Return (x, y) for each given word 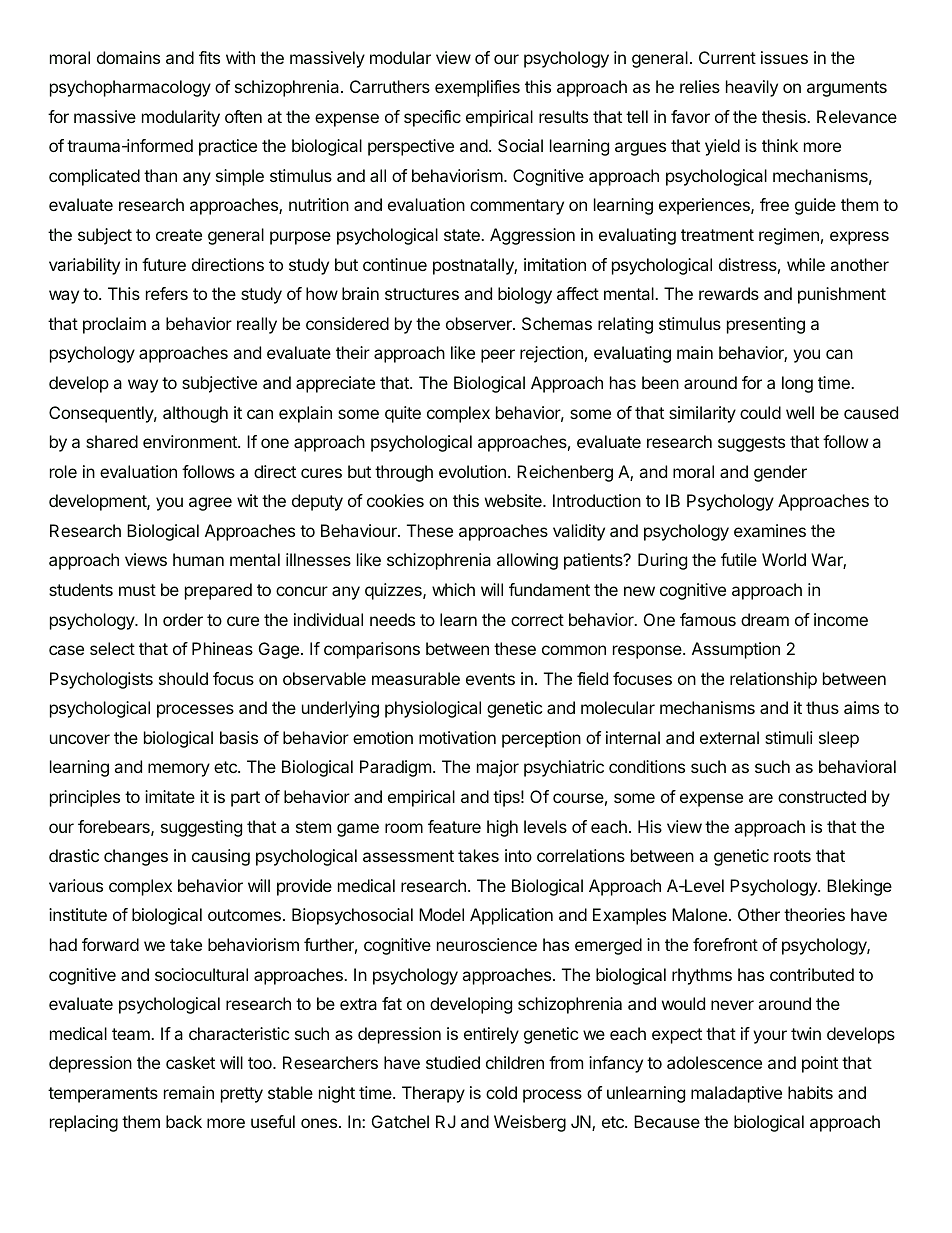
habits (810, 1092)
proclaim (114, 325)
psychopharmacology (130, 88)
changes (136, 857)
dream (765, 619)
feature (454, 826)
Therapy (433, 1094)
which (453, 589)
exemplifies (477, 88)
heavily (752, 88)
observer (480, 323)
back (184, 1121)
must (137, 590)
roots (792, 856)
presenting (766, 325)
